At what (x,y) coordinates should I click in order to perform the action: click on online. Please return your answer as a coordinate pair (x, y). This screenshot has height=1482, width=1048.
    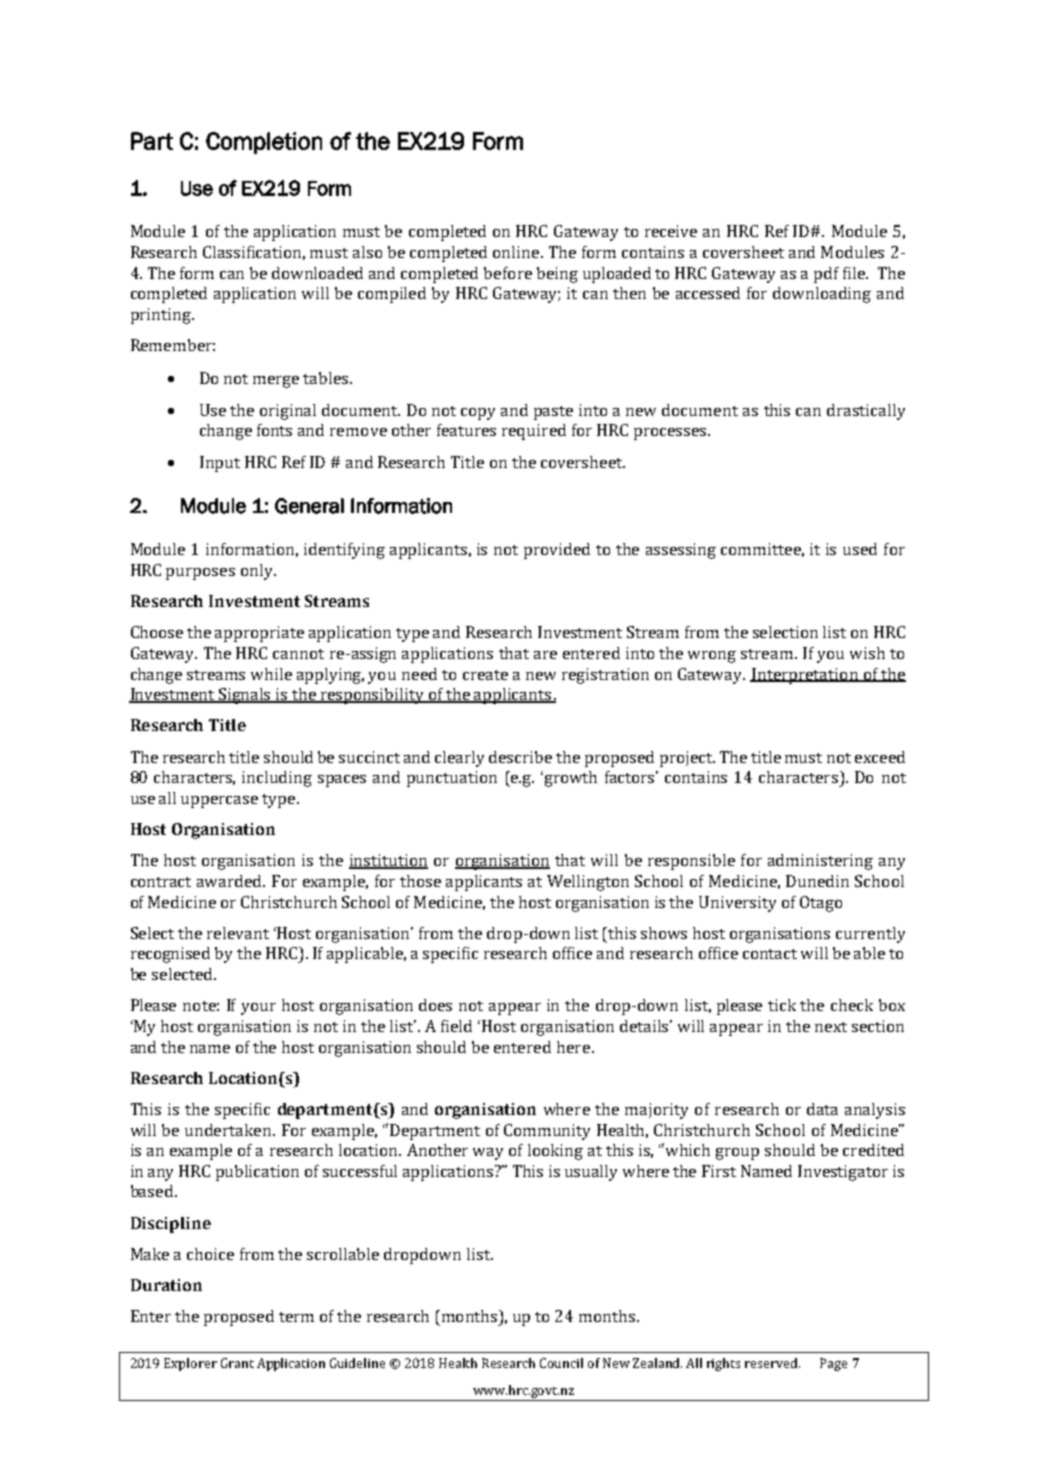
    Looking at the image, I should click on (517, 252).
